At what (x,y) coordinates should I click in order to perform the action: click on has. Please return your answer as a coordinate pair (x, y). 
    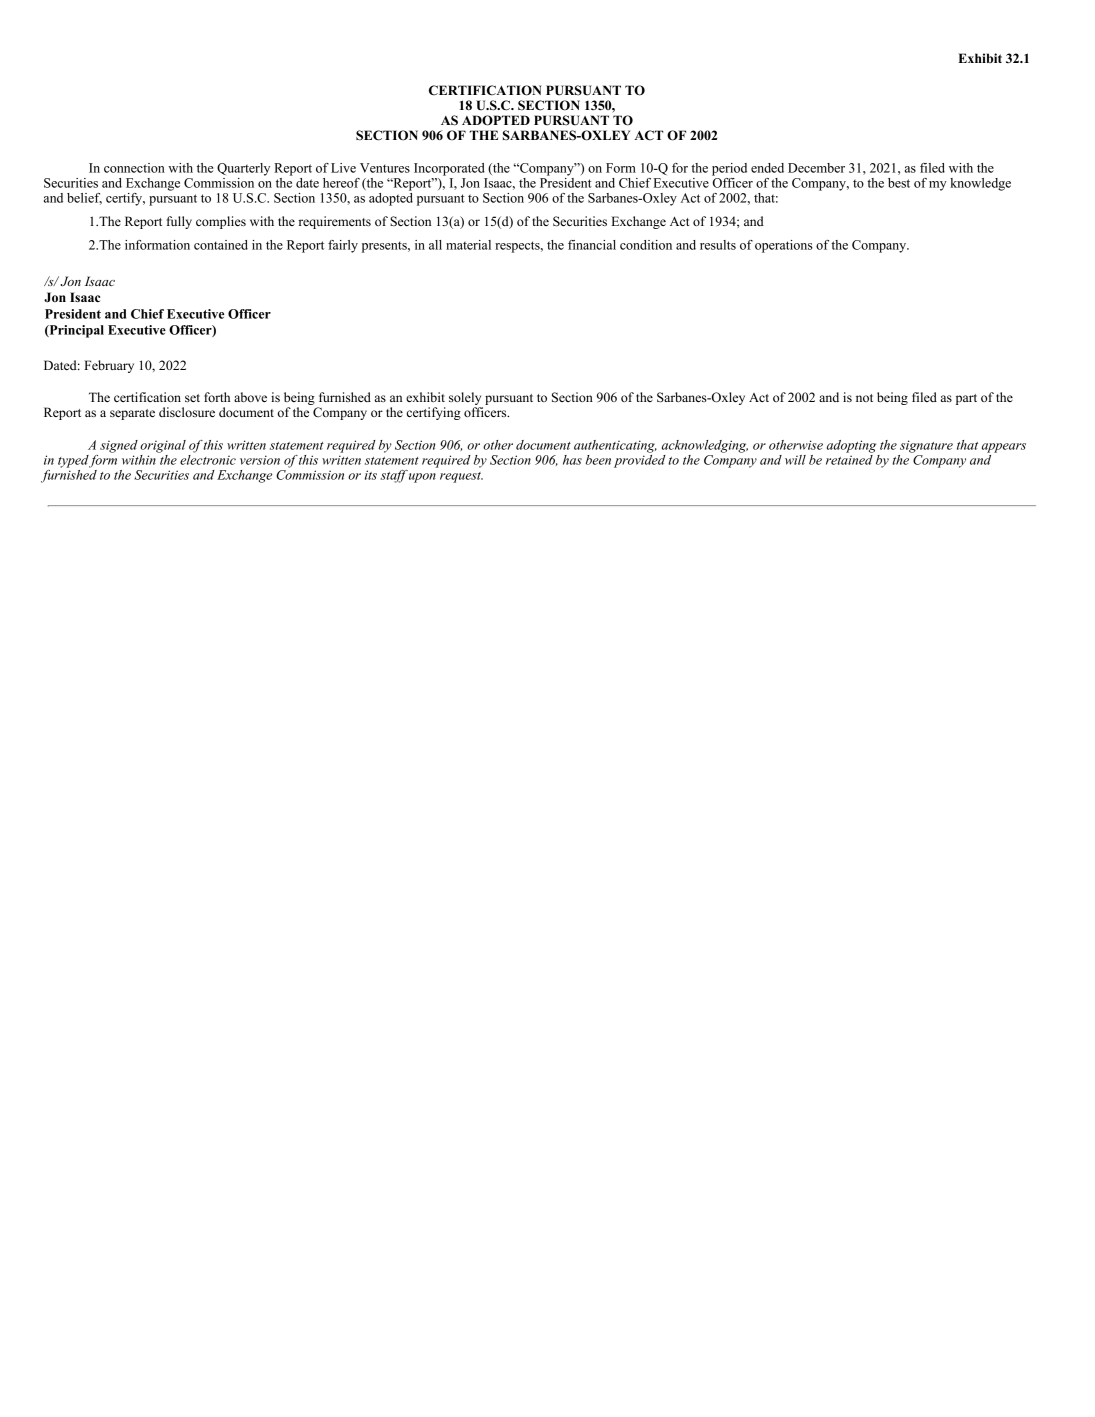
    Looking at the image, I should click on (572, 460).
